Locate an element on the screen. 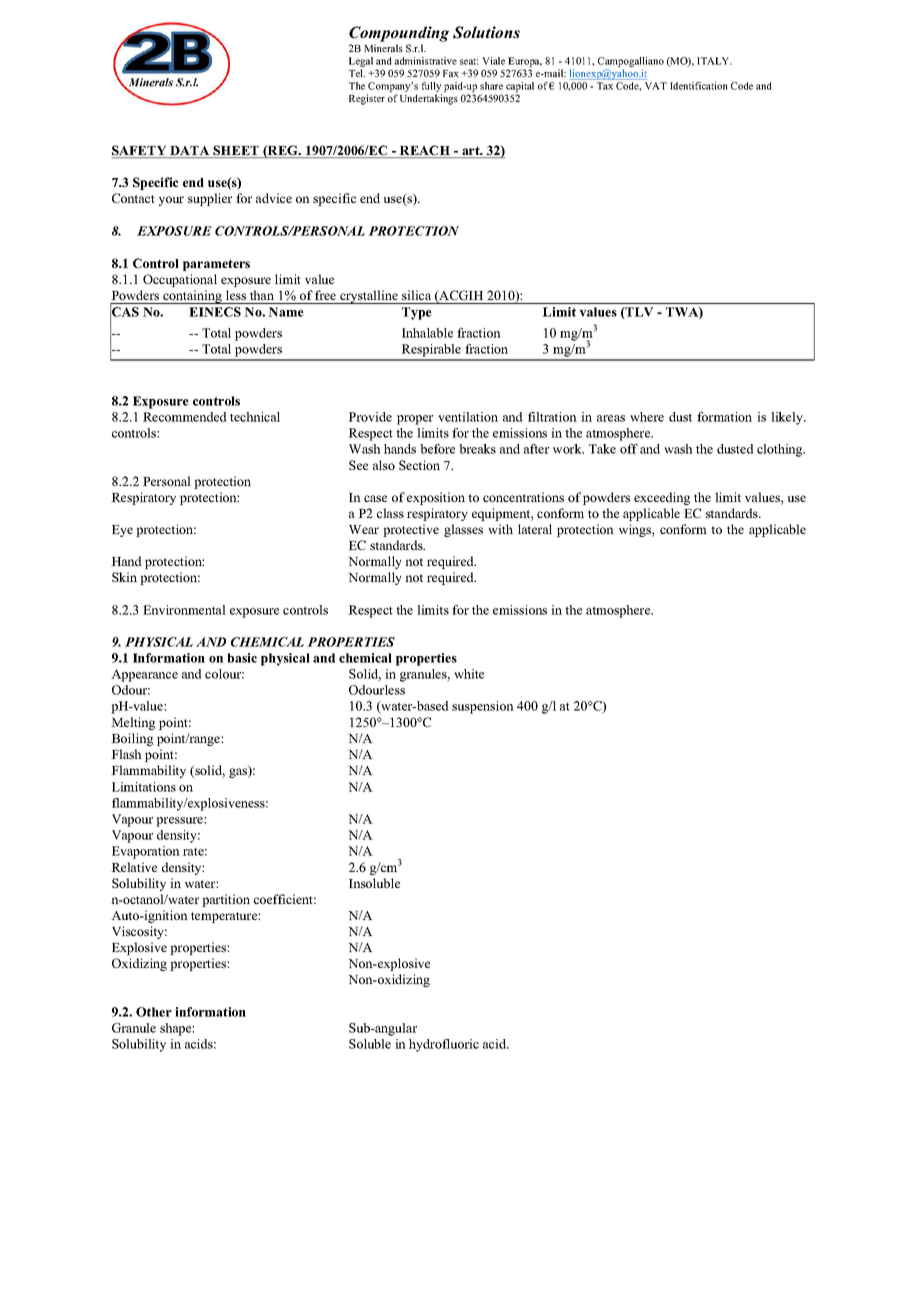 The width and height of the screenshot is (924, 1308). white is located at coordinates (469, 674).
